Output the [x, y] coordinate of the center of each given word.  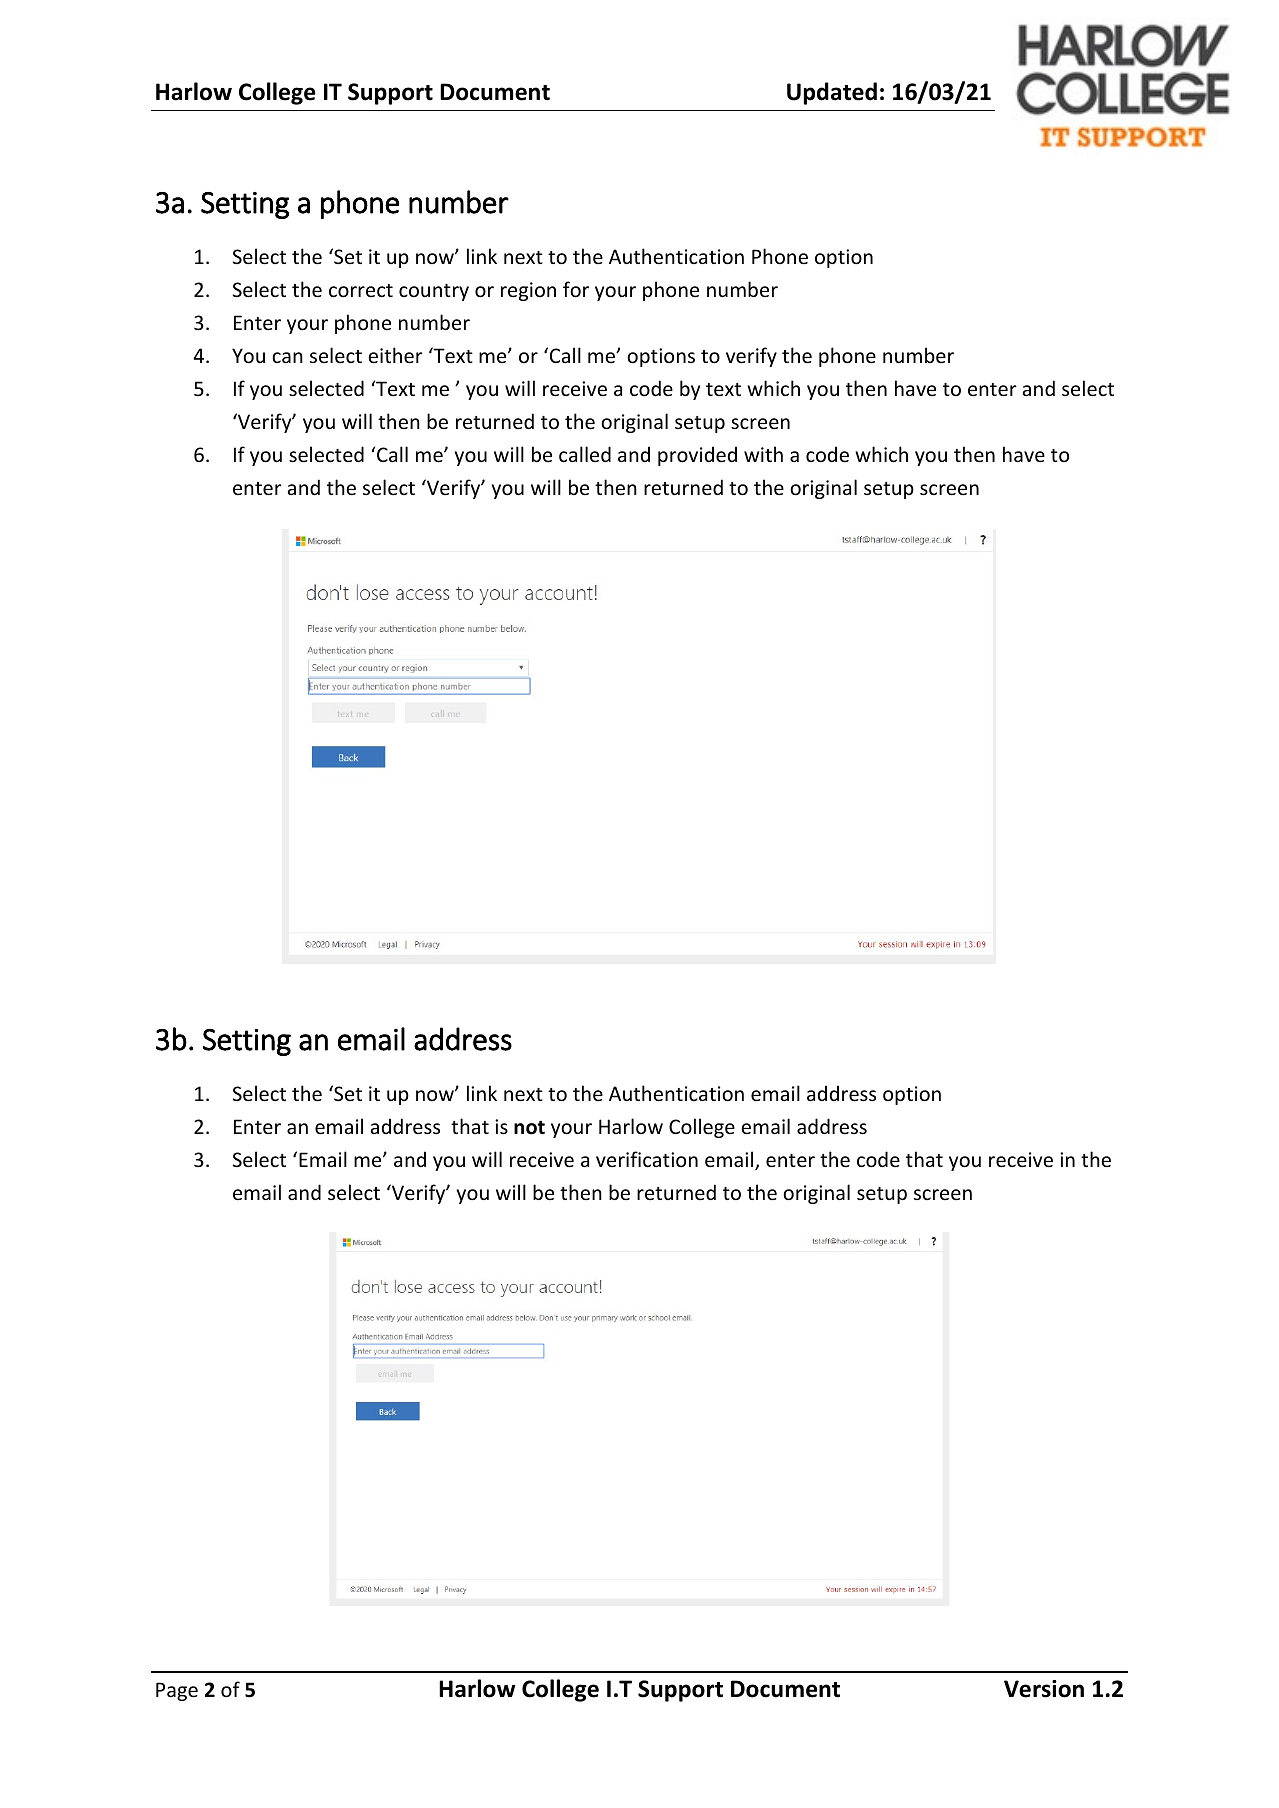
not [529, 1127]
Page [177, 1691]
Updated [832, 93]
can [287, 357]
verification [647, 1159]
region [528, 291]
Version [1044, 1689]
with [763, 454]
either [395, 355]
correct [361, 291]
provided [697, 456]
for [576, 289]
